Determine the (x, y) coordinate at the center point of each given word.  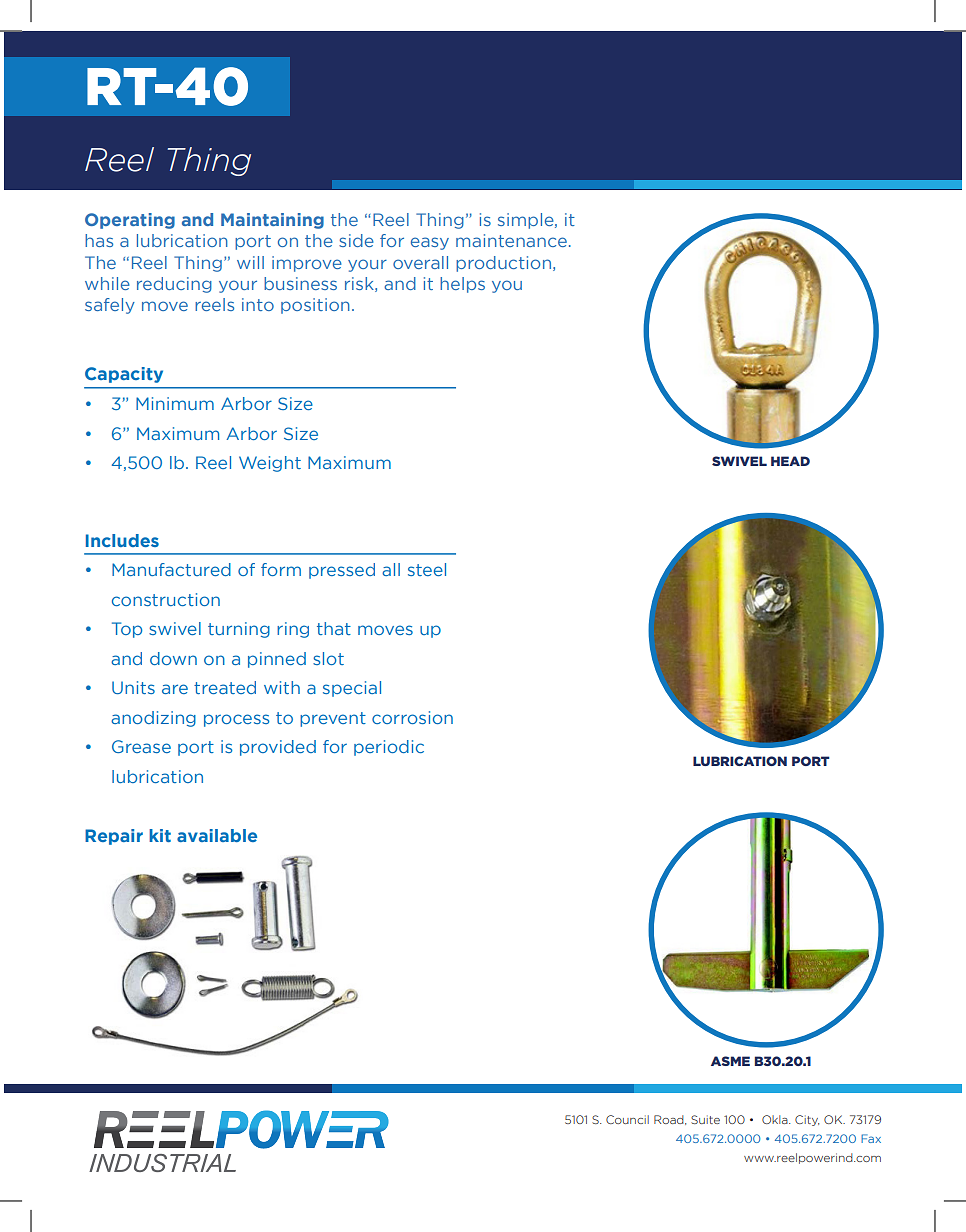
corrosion (412, 717)
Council (627, 1119)
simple (527, 221)
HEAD (790, 461)
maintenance (511, 240)
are (175, 689)
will (250, 262)
